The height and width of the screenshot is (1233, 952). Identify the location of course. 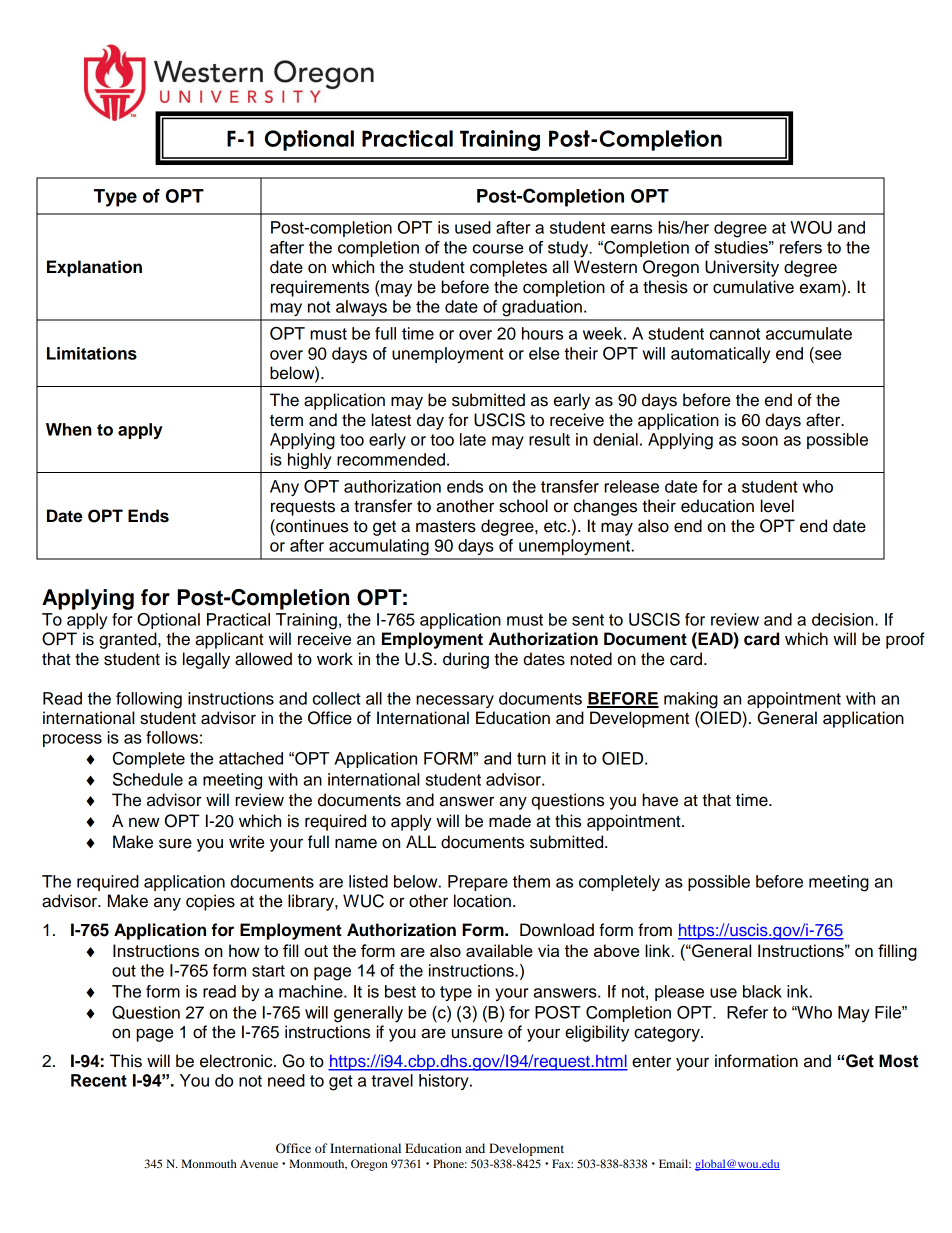
(498, 249).
